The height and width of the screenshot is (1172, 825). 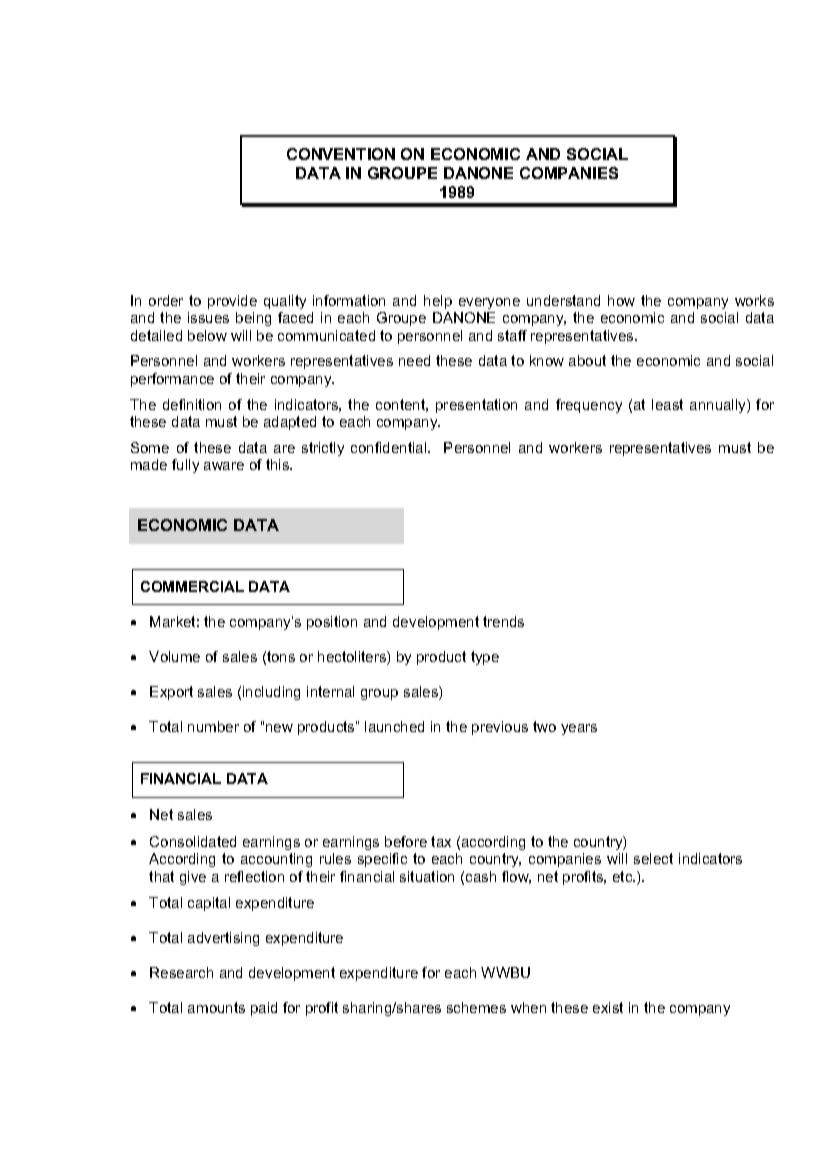 What do you see at coordinates (476, 1007) in the screenshot?
I see `schemes` at bounding box center [476, 1007].
